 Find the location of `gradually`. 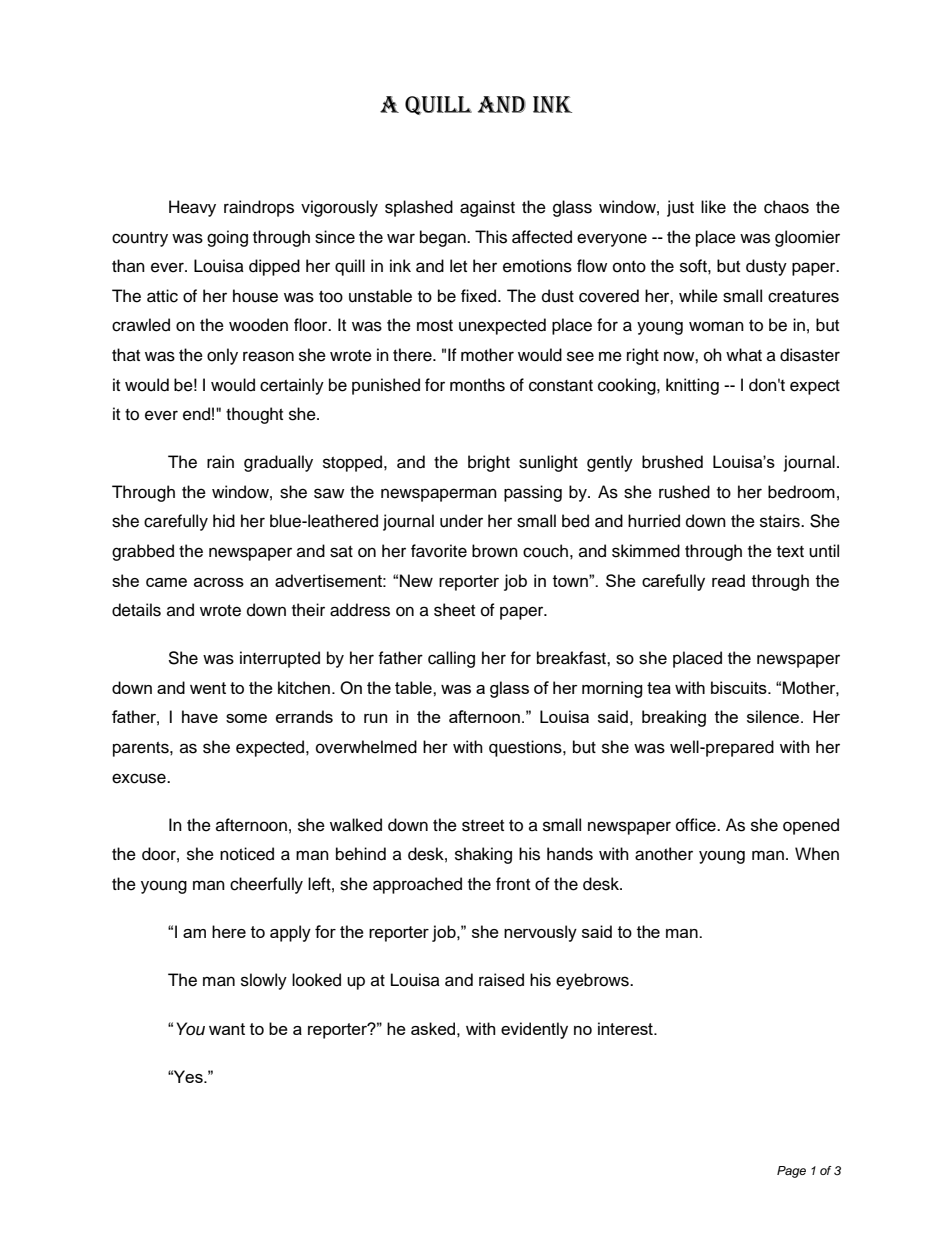

gradually is located at coordinates (278, 463).
